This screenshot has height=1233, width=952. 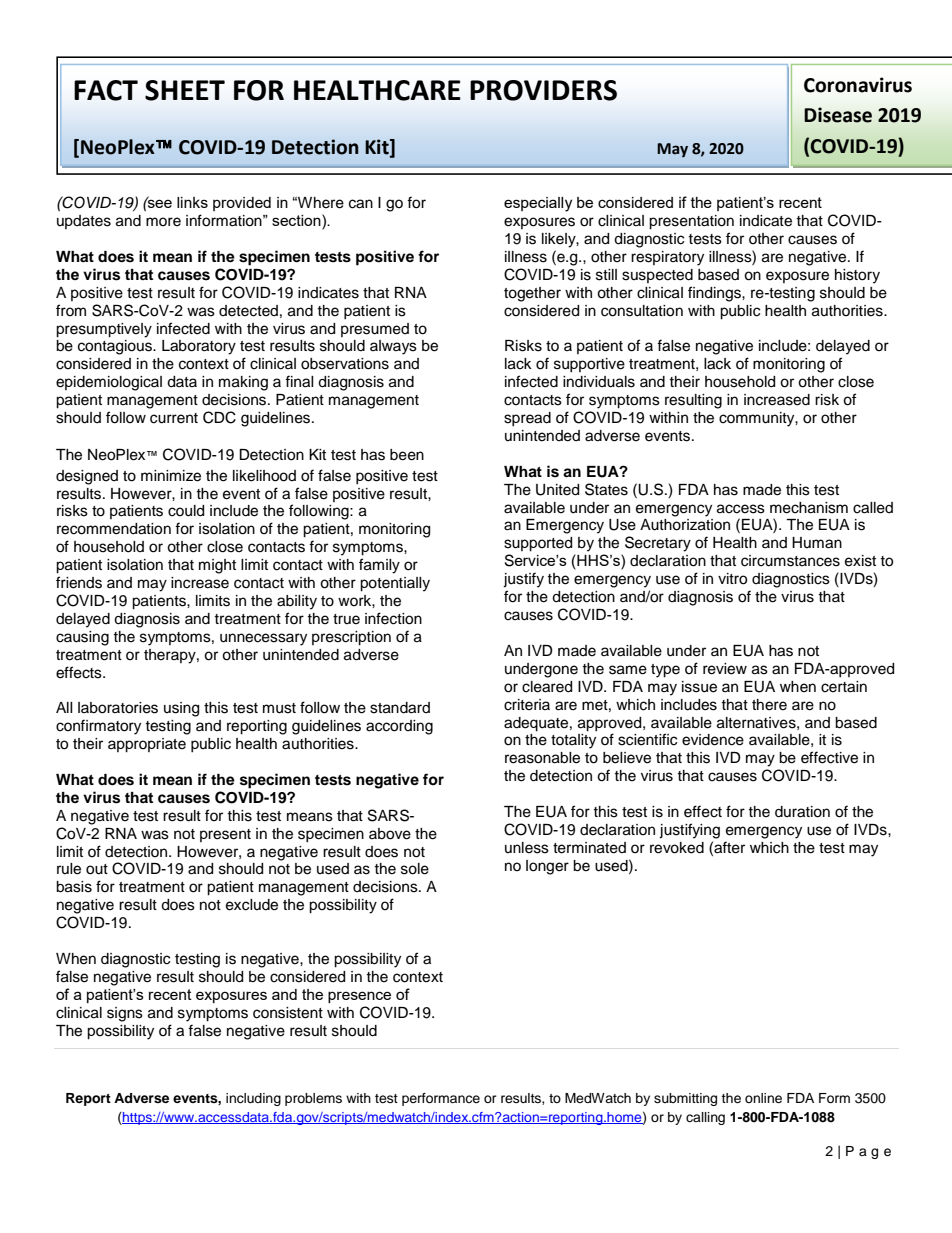 What do you see at coordinates (118, 708) in the screenshot?
I see `laboratories` at bounding box center [118, 708].
